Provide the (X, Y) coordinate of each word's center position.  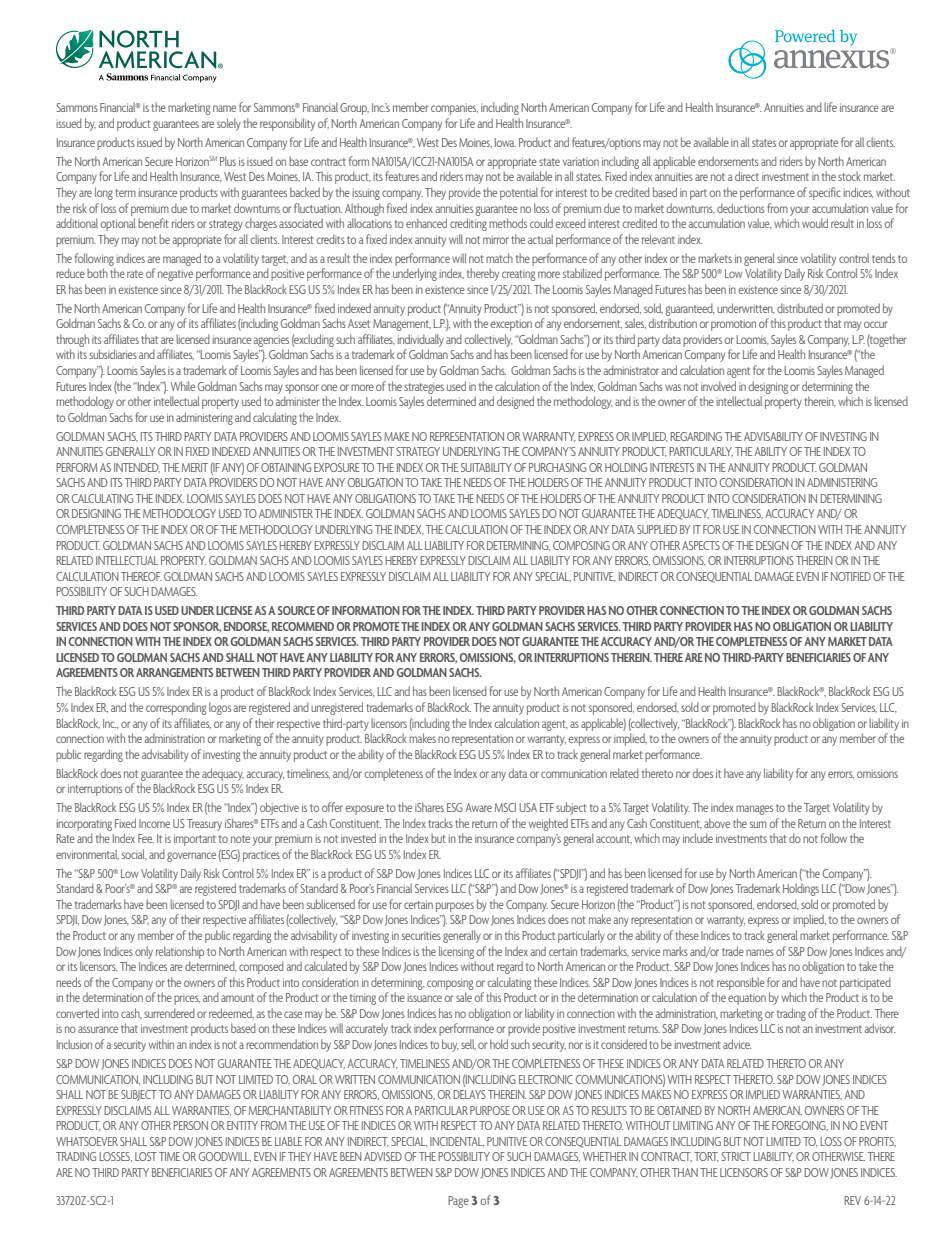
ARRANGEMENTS (174, 672)
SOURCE (296, 610)
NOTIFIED (851, 576)
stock (849, 176)
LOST (146, 1156)
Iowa (505, 142)
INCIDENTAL (457, 1142)
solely (229, 124)
